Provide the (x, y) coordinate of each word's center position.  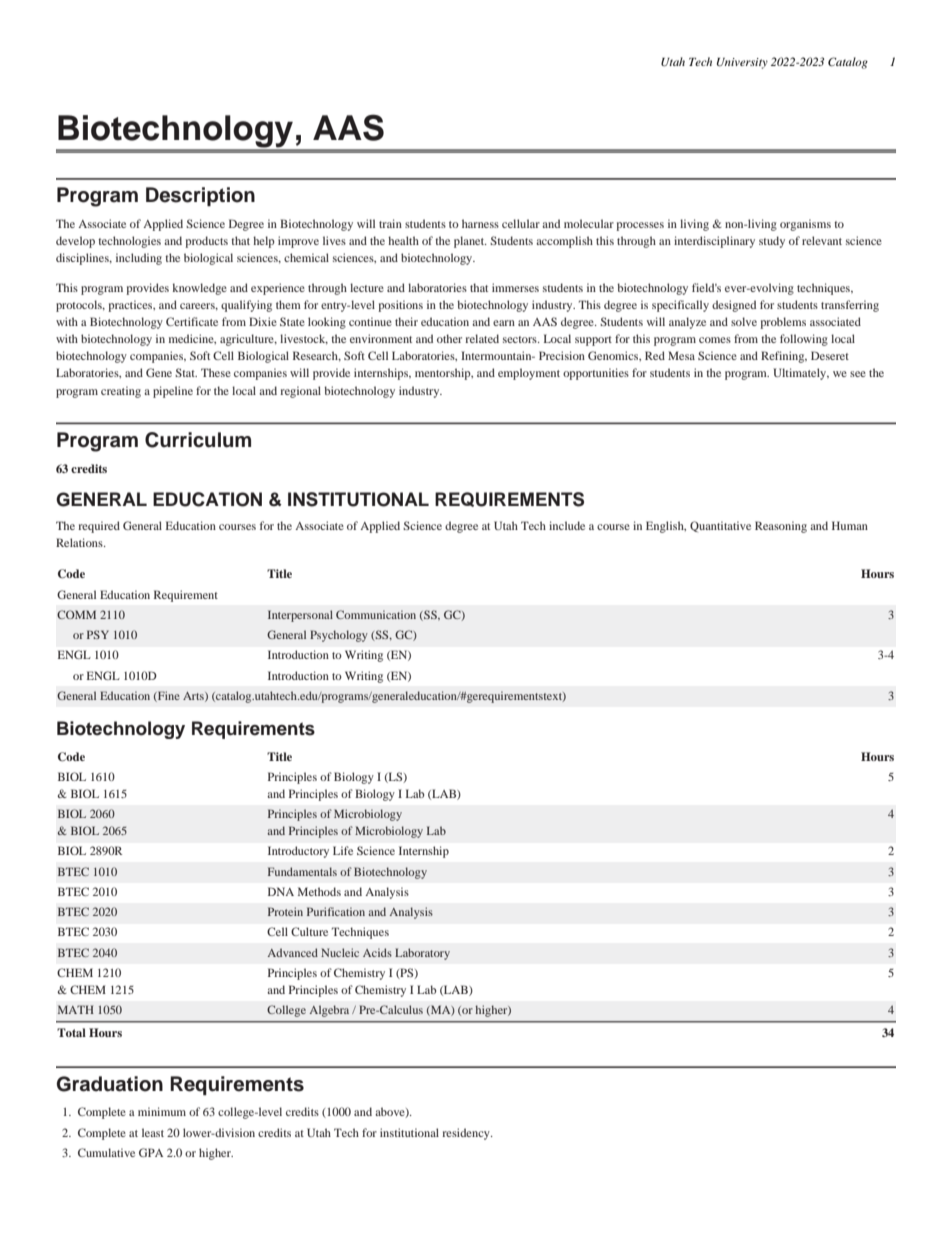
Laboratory (422, 954)
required (99, 527)
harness (480, 223)
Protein (285, 911)
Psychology (339, 636)
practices (131, 306)
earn (504, 323)
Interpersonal (300, 616)
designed (734, 306)
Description (200, 196)
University (742, 63)
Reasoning (781, 527)
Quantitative (720, 526)
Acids (377, 952)
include (567, 525)
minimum (162, 1111)
